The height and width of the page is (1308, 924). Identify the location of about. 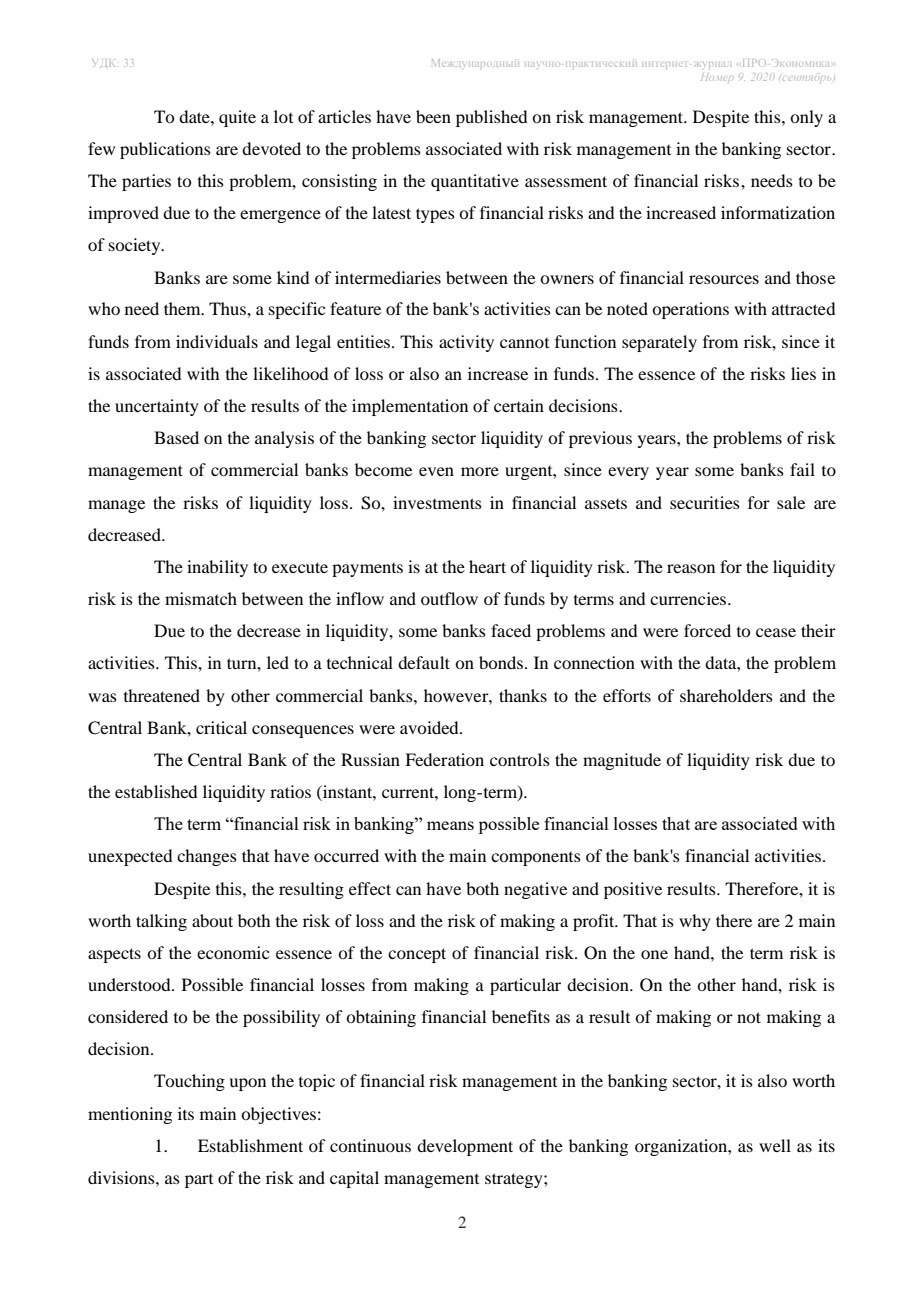
(212, 920).
